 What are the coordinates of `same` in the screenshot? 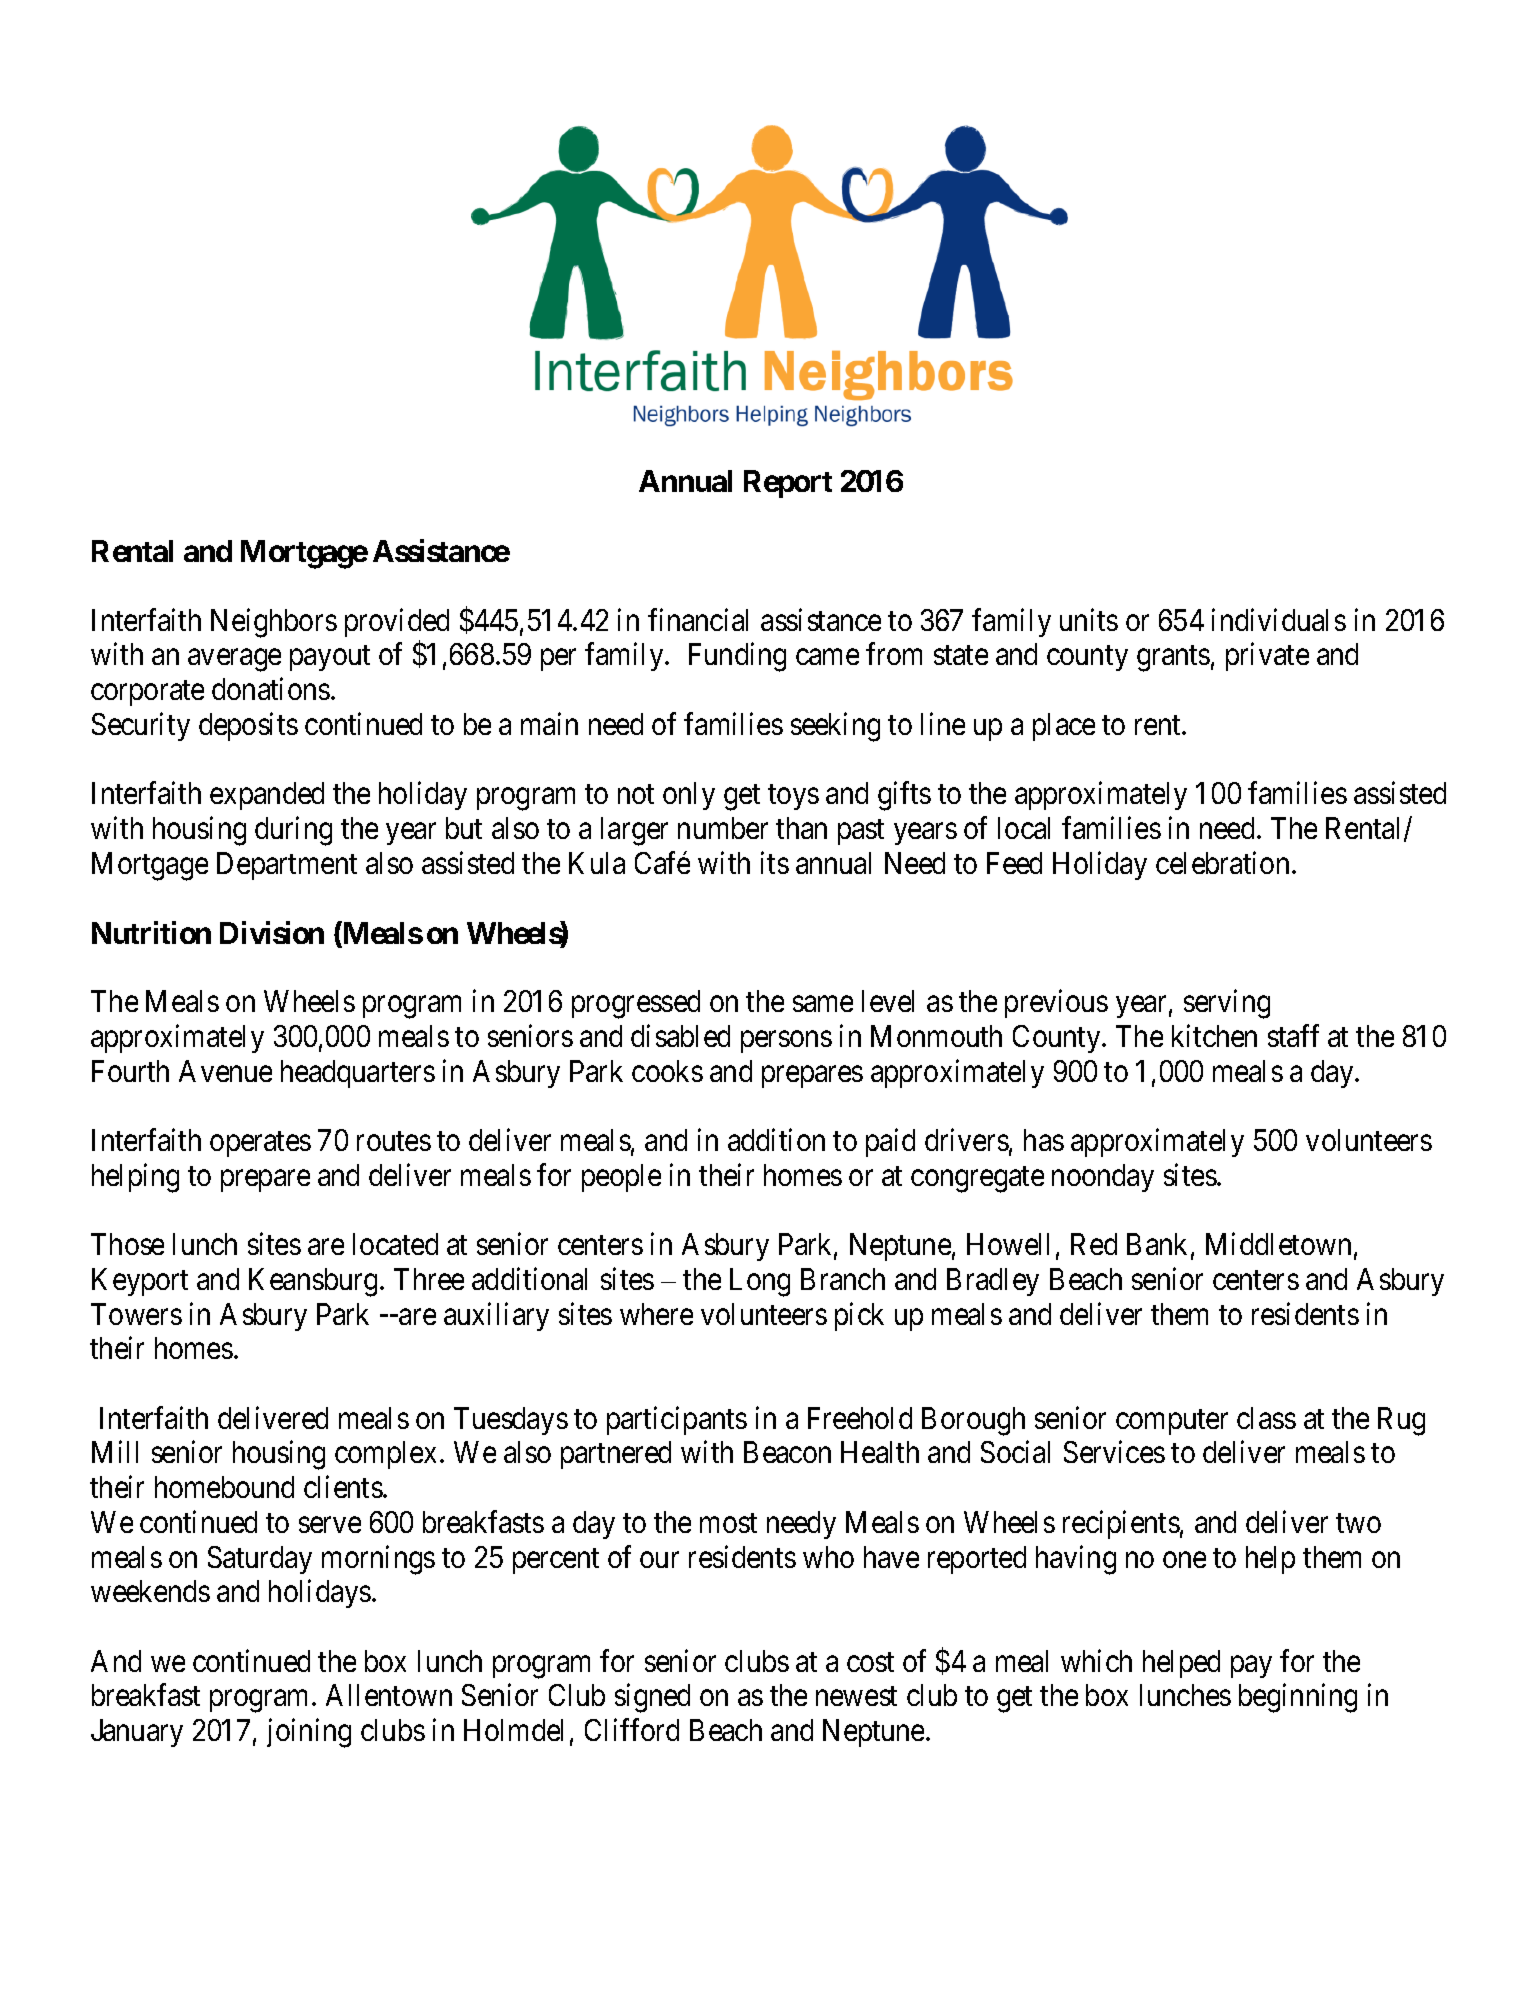 It's located at (823, 1004).
